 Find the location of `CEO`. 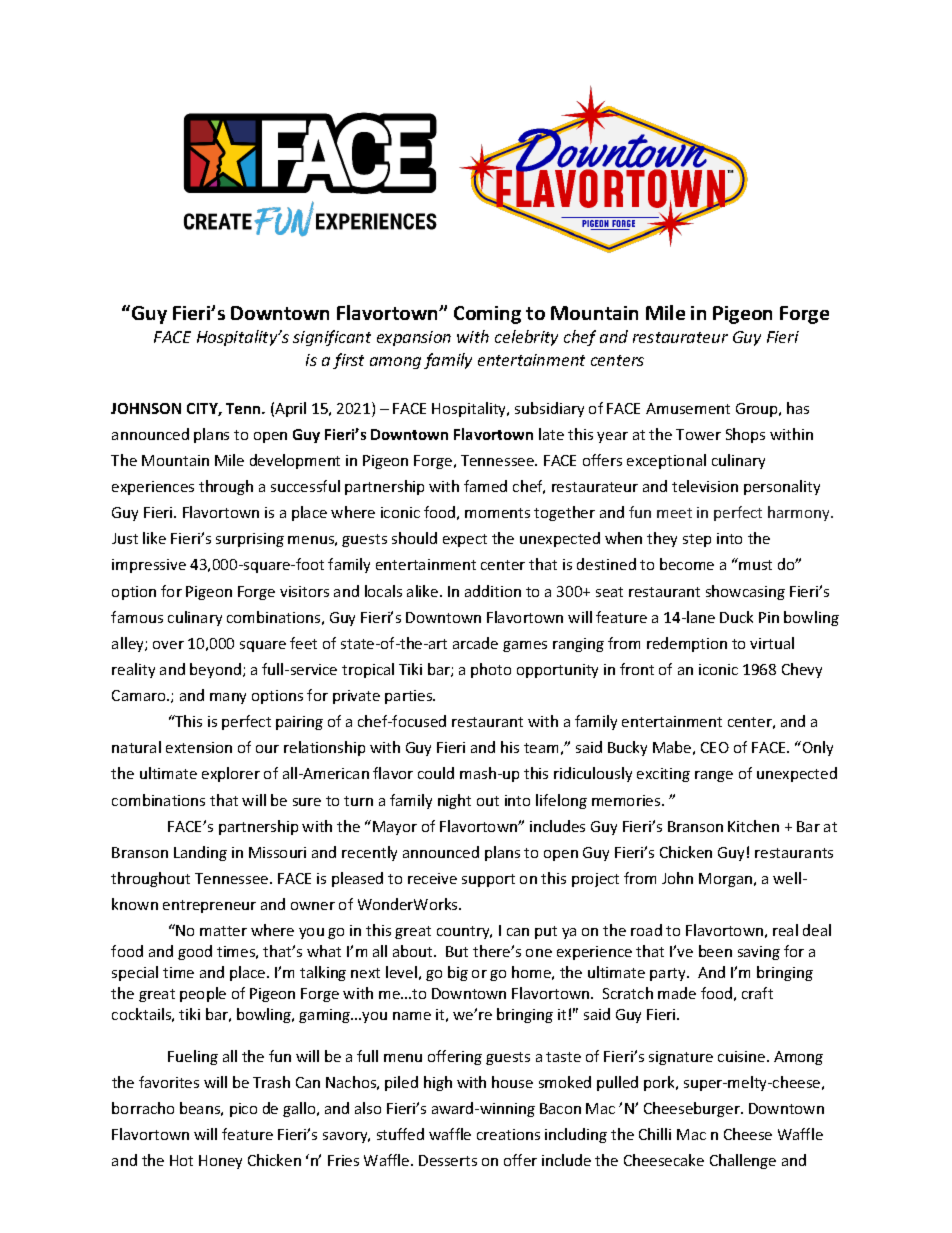

CEO is located at coordinates (715, 747).
